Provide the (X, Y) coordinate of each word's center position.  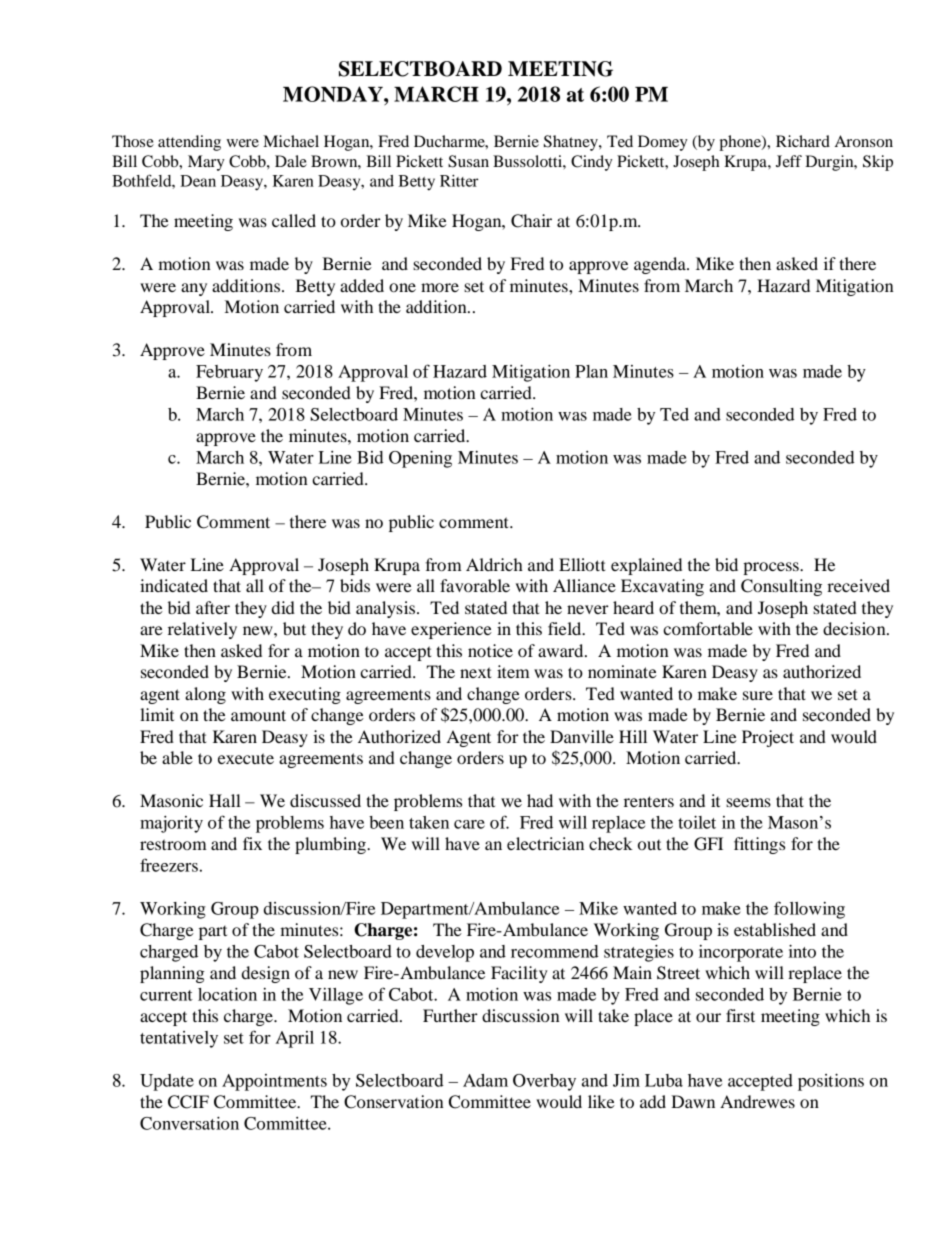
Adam (485, 1080)
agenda (661, 265)
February (229, 373)
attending (189, 143)
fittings (759, 845)
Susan (468, 161)
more (440, 287)
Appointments (274, 1082)
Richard (803, 141)
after (213, 607)
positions (831, 1082)
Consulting (781, 587)
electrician (545, 843)
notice (490, 650)
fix (252, 843)
